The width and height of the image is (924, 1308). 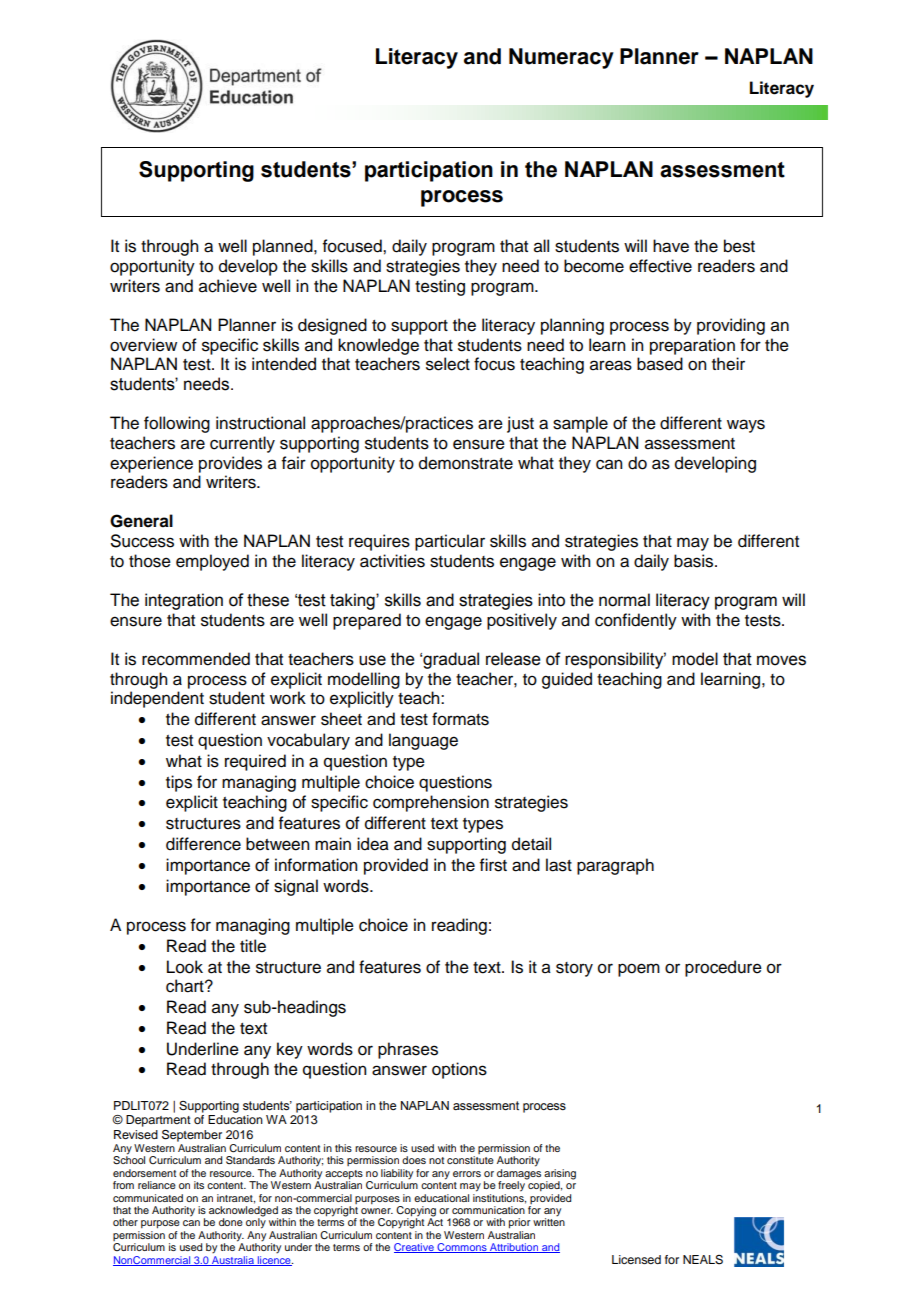 What do you see at coordinates (731, 326) in the image?
I see `providing` at bounding box center [731, 326].
